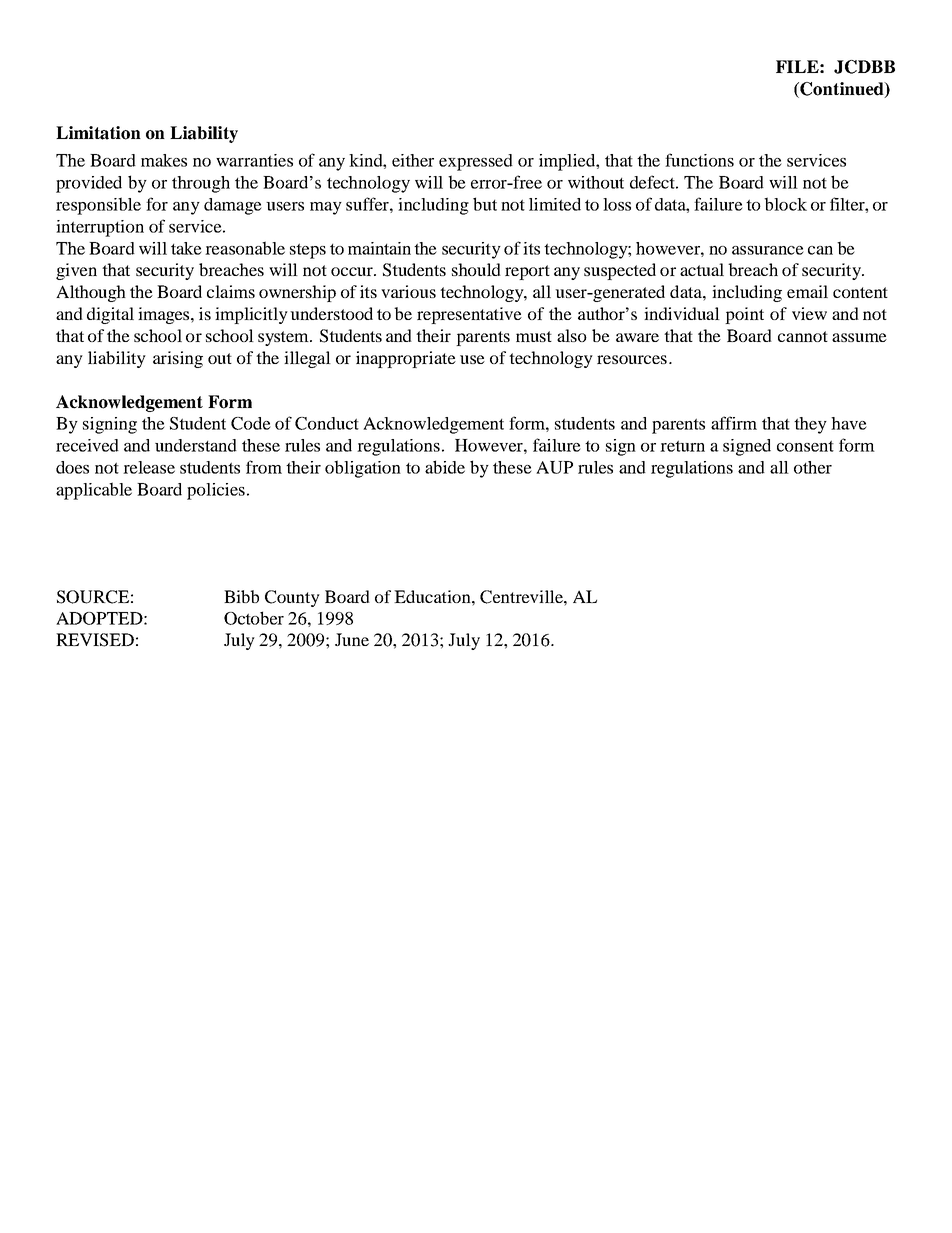 The image size is (952, 1233). I want to click on inappropriate, so click(406, 359).
